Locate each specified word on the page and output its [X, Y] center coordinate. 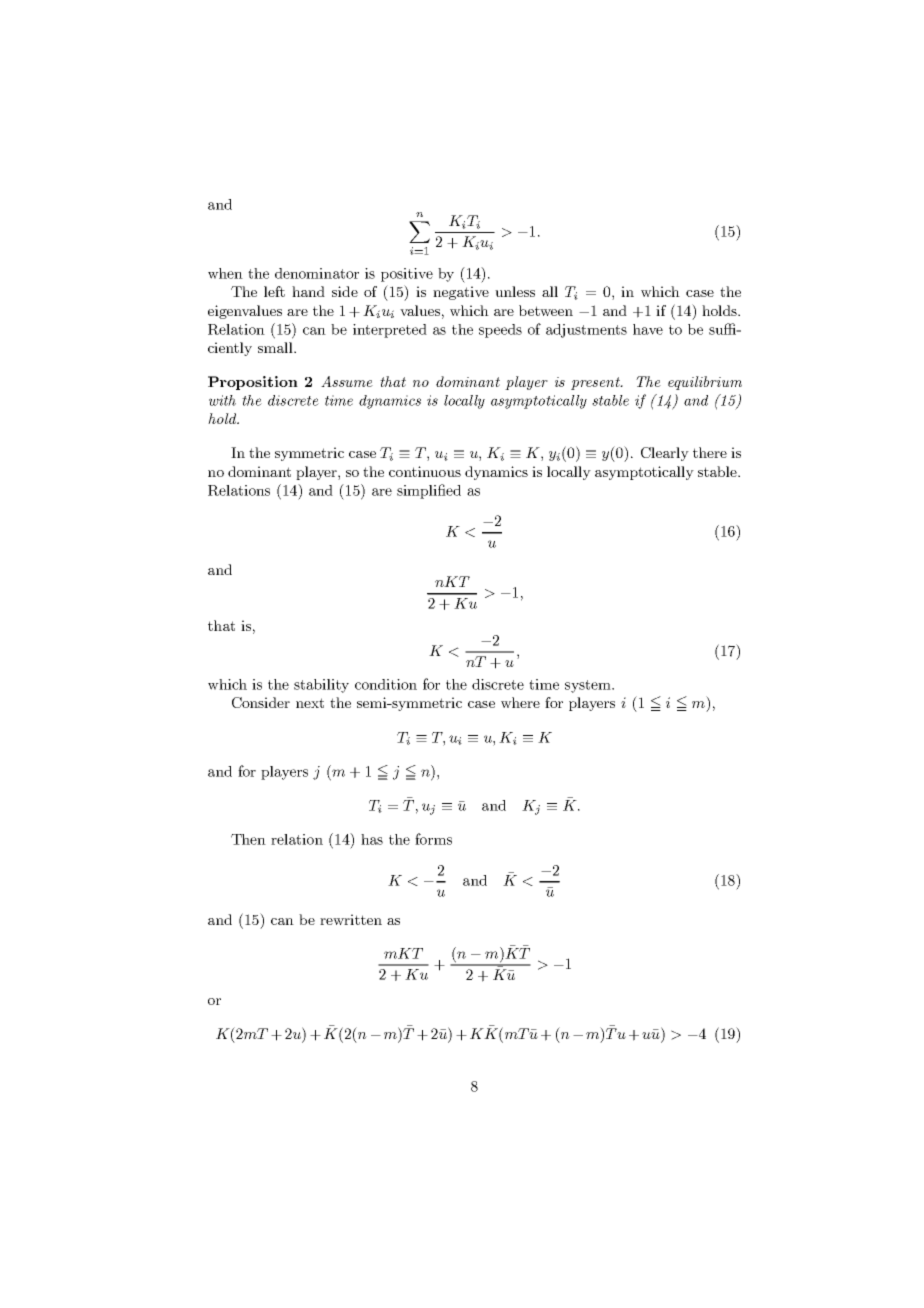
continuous [425, 471]
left [274, 291]
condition [386, 684]
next [310, 703]
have [648, 329]
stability [321, 686]
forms [433, 839]
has [372, 839]
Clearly [665, 454]
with [222, 400]
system [589, 686]
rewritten [351, 919]
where [520, 702]
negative [461, 293]
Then [248, 839]
